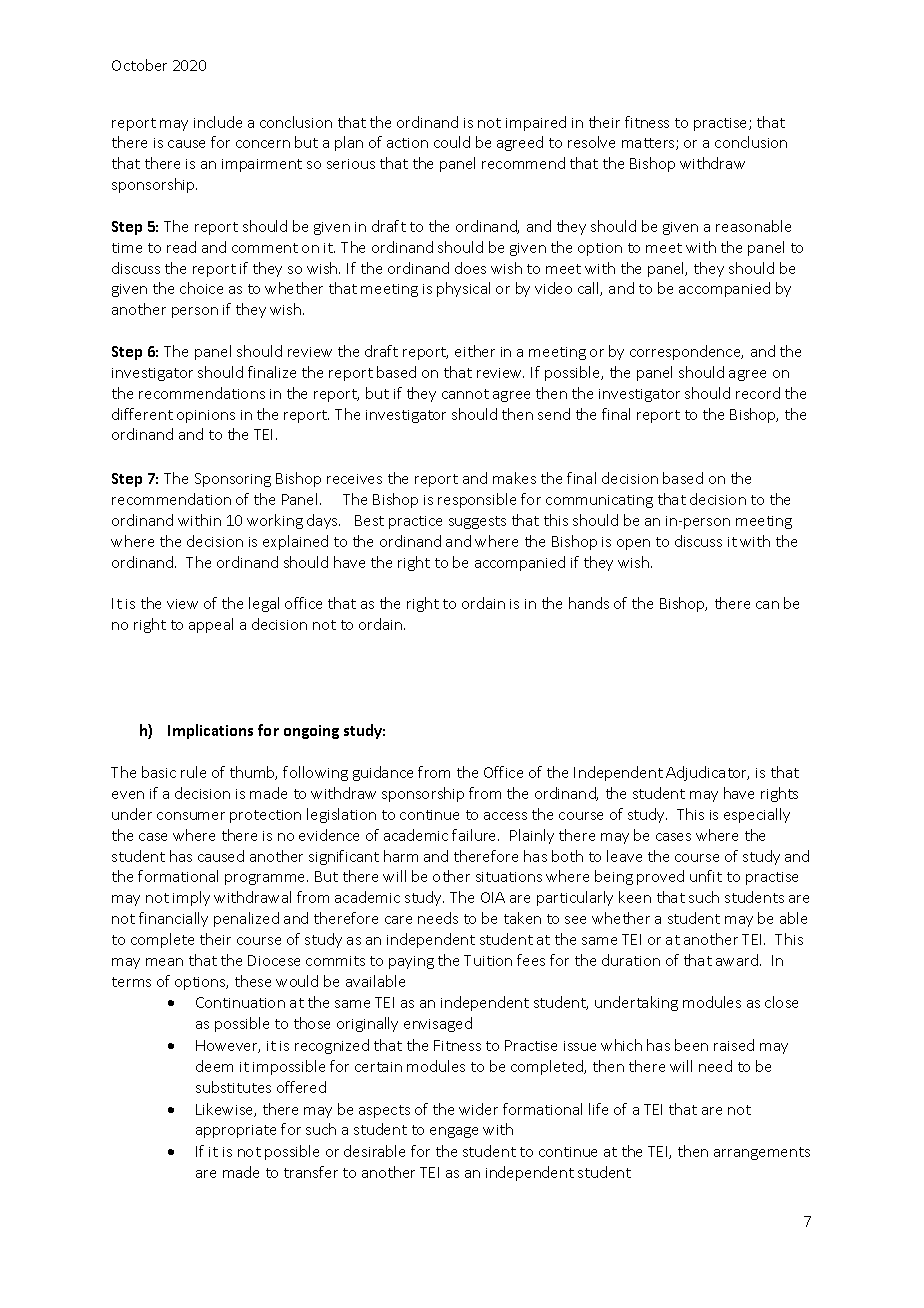 Image resolution: width=924 pixels, height=1308 pixels. Describe the element at coordinates (452, 142) in the screenshot. I see `could` at that location.
